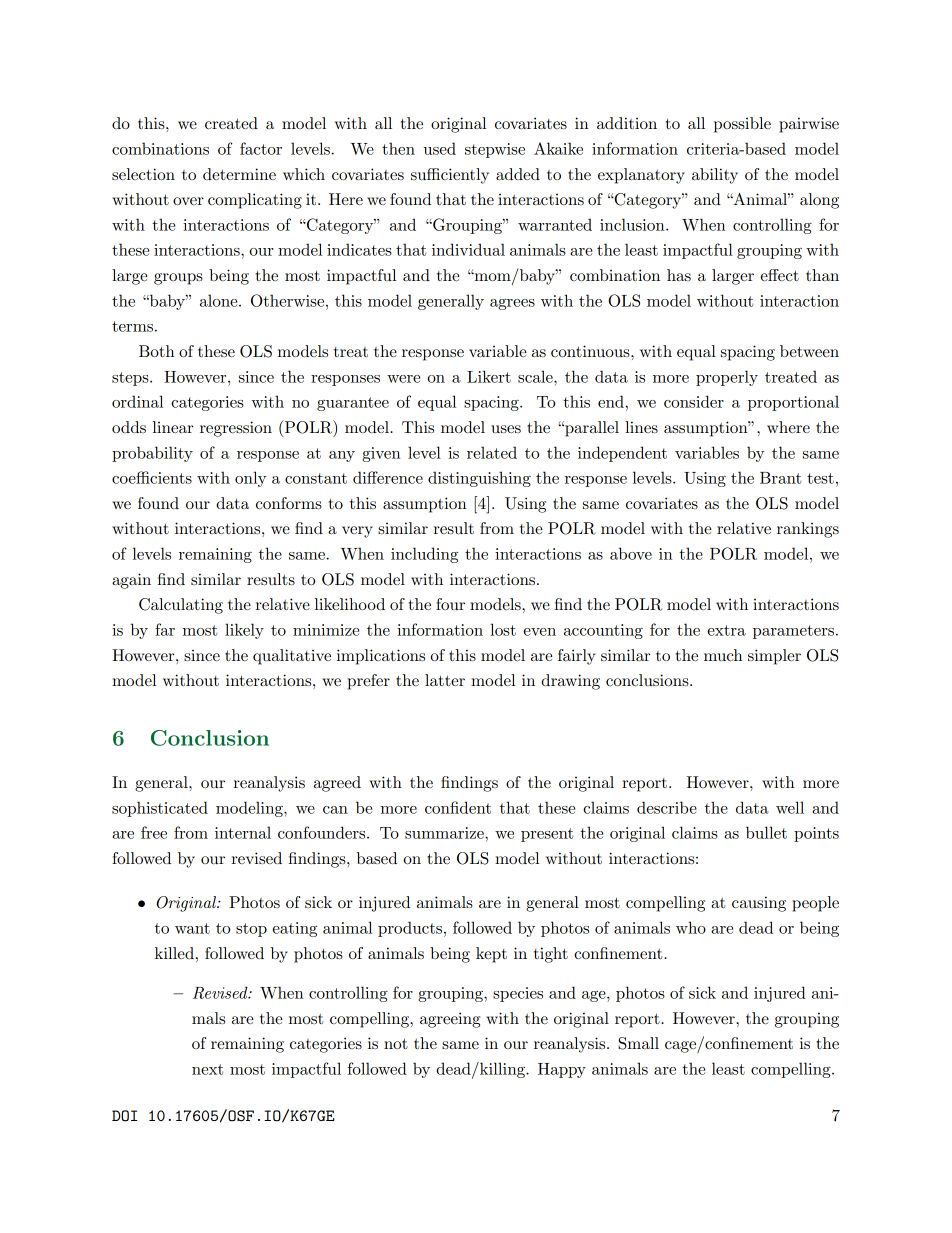 The width and height of the image is (952, 1233). Describe the element at coordinates (160, 809) in the image. I see `sophisticated` at that location.
